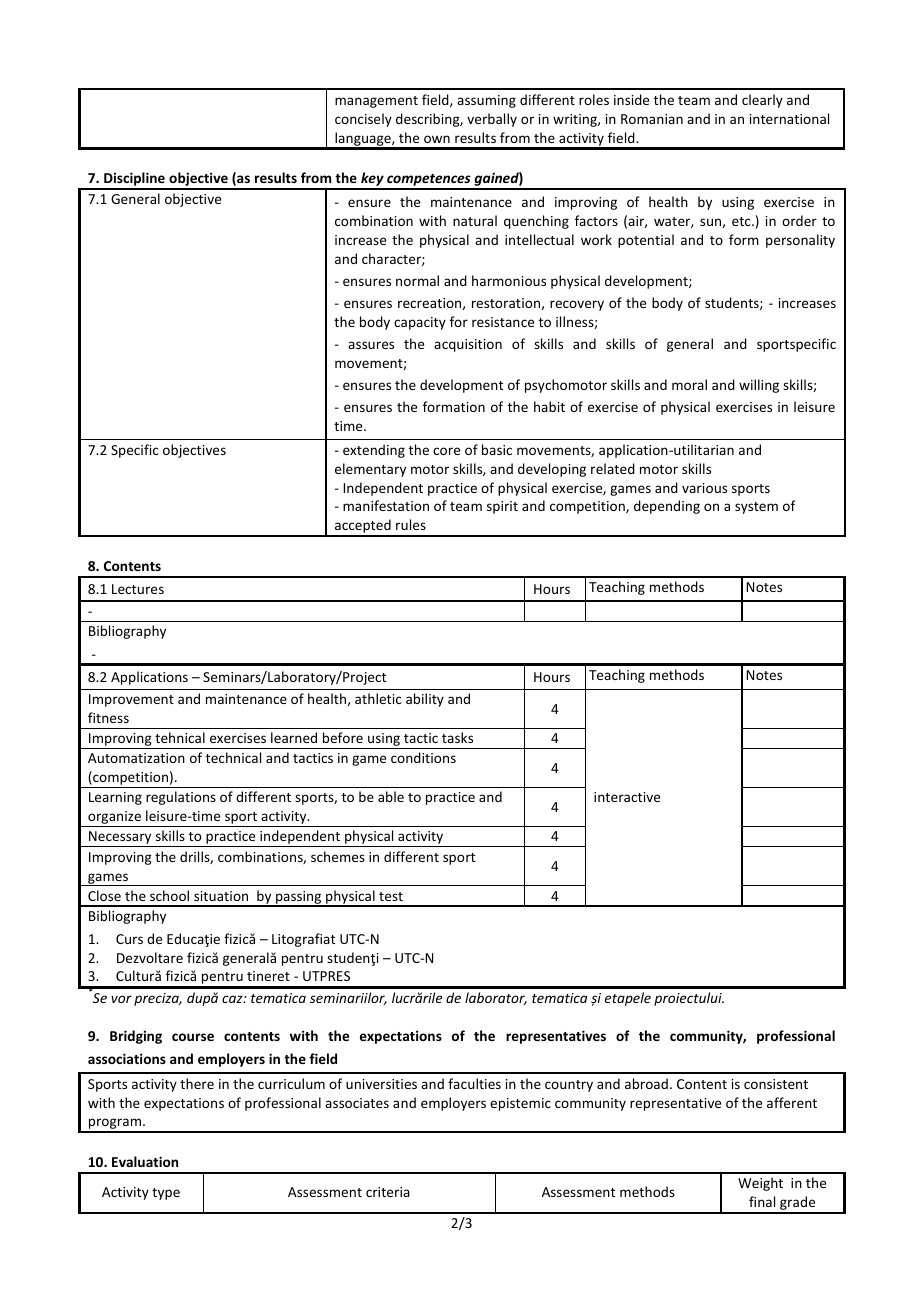  Describe the element at coordinates (131, 700) in the page. I see `Improvement` at that location.
